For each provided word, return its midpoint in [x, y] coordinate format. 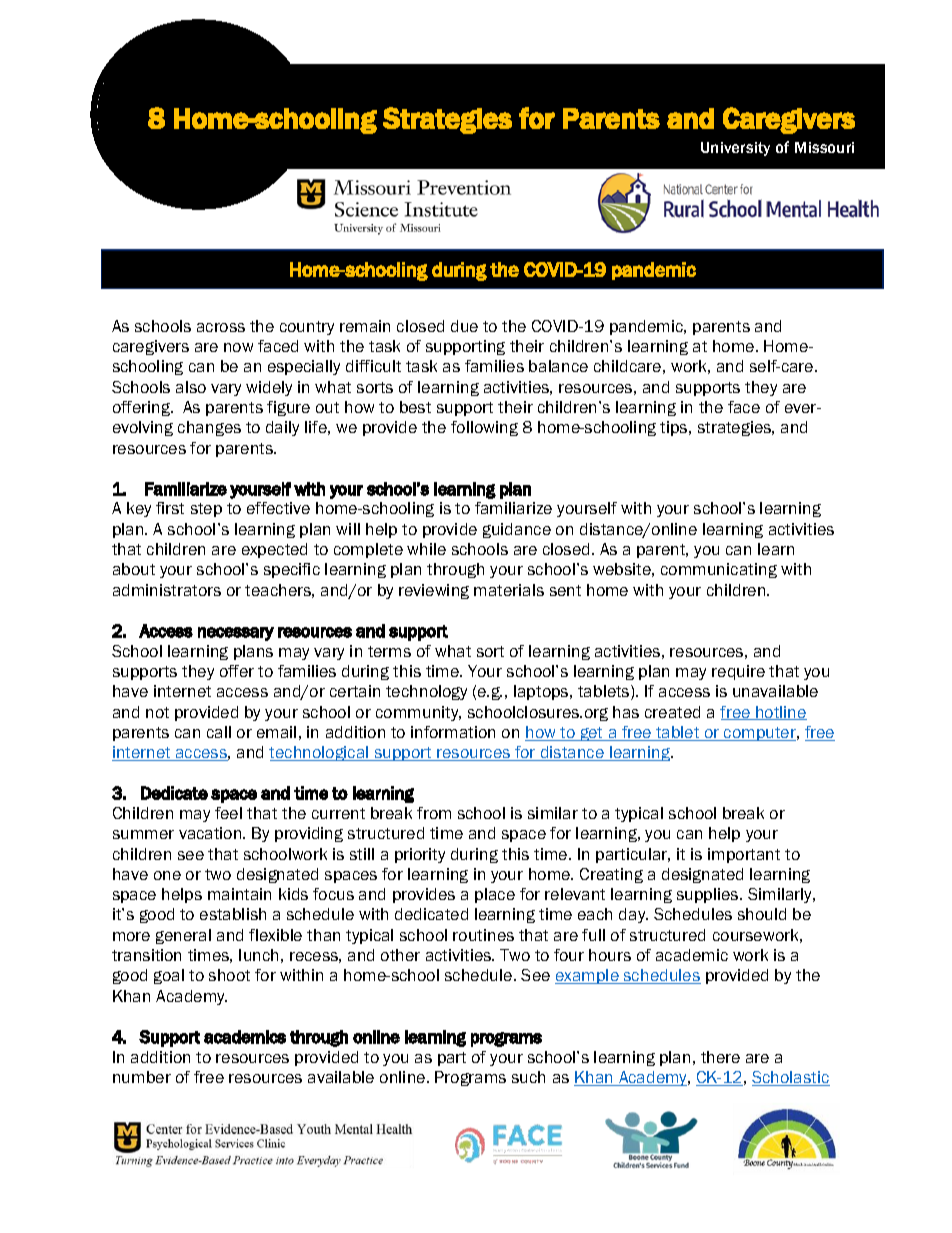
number [142, 1077]
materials [509, 590]
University [735, 149]
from [434, 813]
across [221, 327]
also [191, 387]
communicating [719, 570]
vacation [211, 833]
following [484, 428]
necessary [236, 634]
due [464, 326]
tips [675, 428]
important [744, 855]
